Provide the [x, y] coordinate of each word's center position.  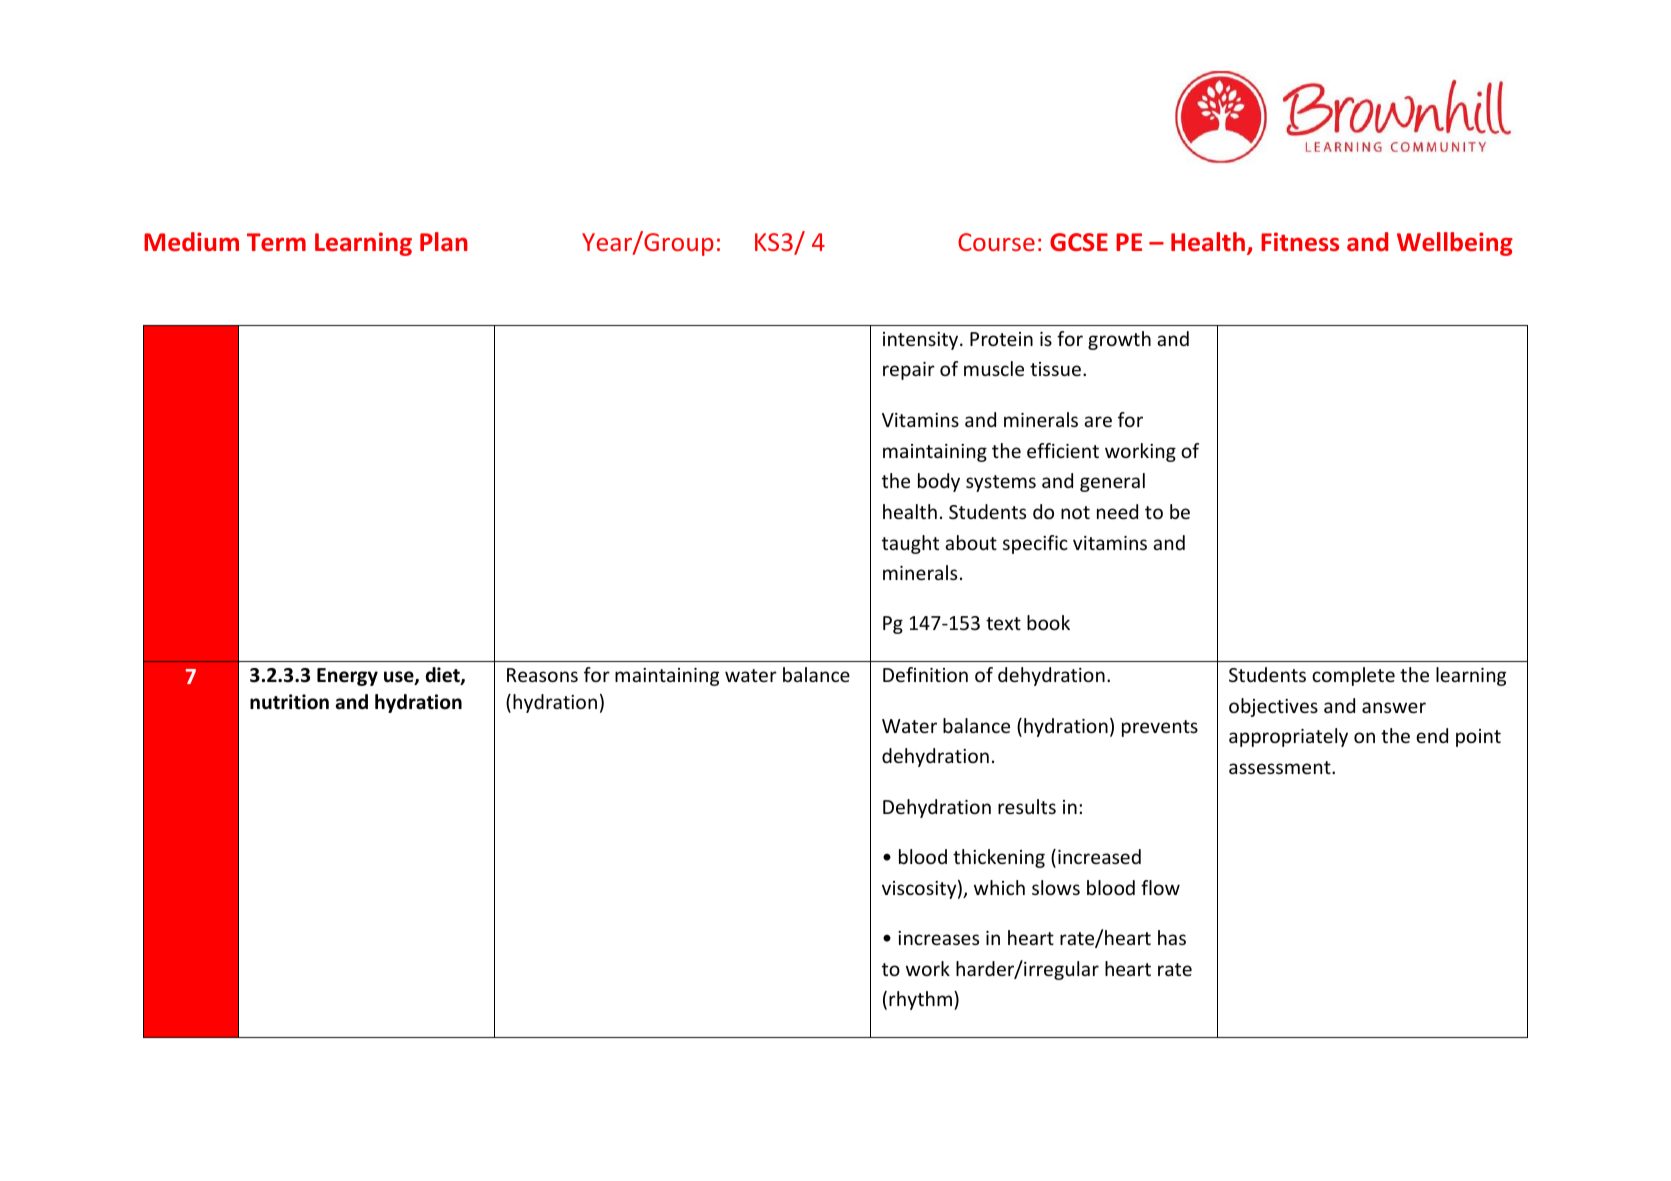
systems [1001, 483]
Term [276, 242]
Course [996, 242]
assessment [1281, 767]
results [1027, 806]
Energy [347, 677]
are [1098, 421]
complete [1353, 676]
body [939, 482]
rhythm [922, 1000]
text [1003, 623]
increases [938, 938]
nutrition [289, 702]
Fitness [1300, 242]
